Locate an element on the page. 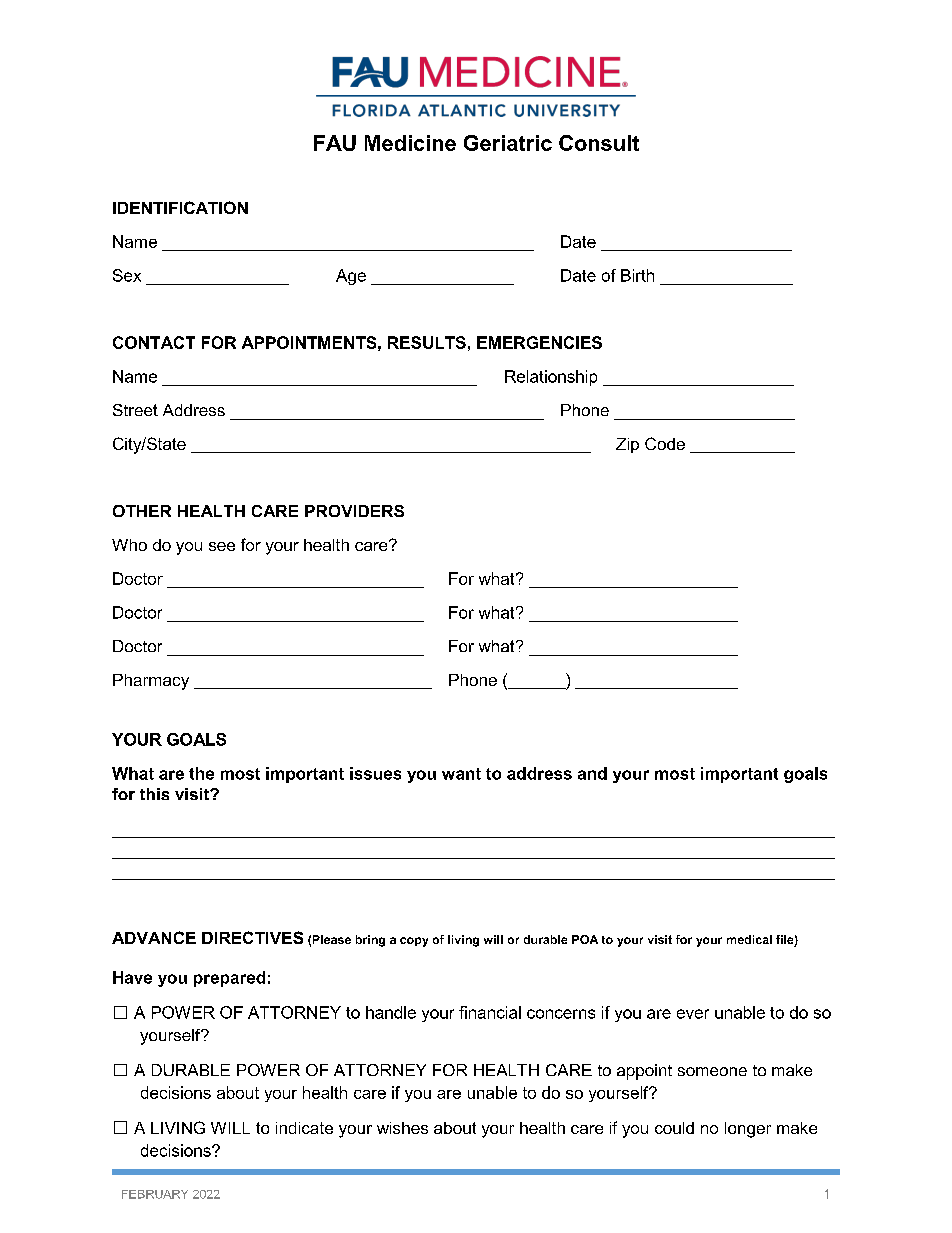 The width and height of the page is (952, 1233). FEBRUARY is located at coordinates (155, 1194).
